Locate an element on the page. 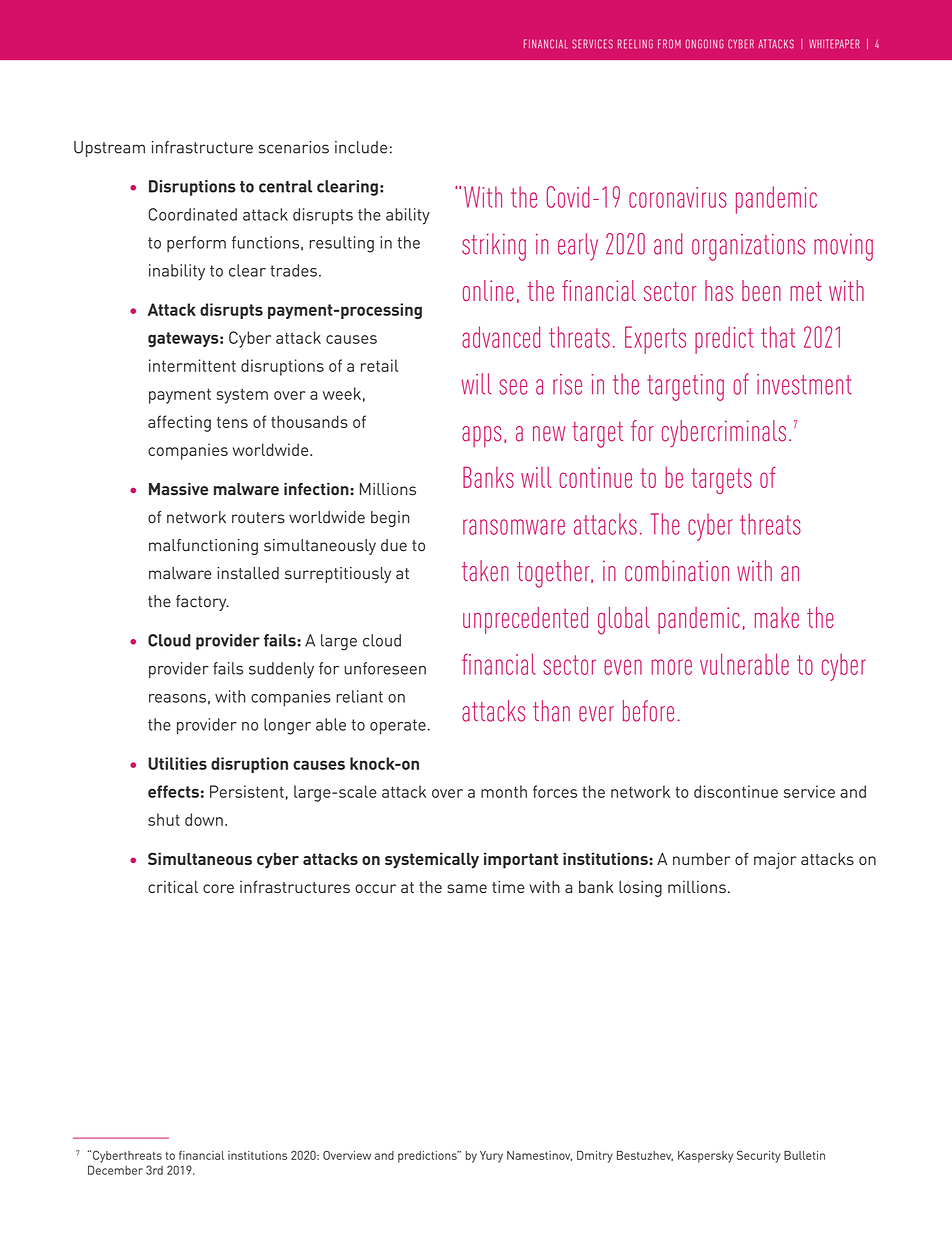 Image resolution: width=952 pixels, height=1233 pixels. Upstream is located at coordinates (109, 149).
